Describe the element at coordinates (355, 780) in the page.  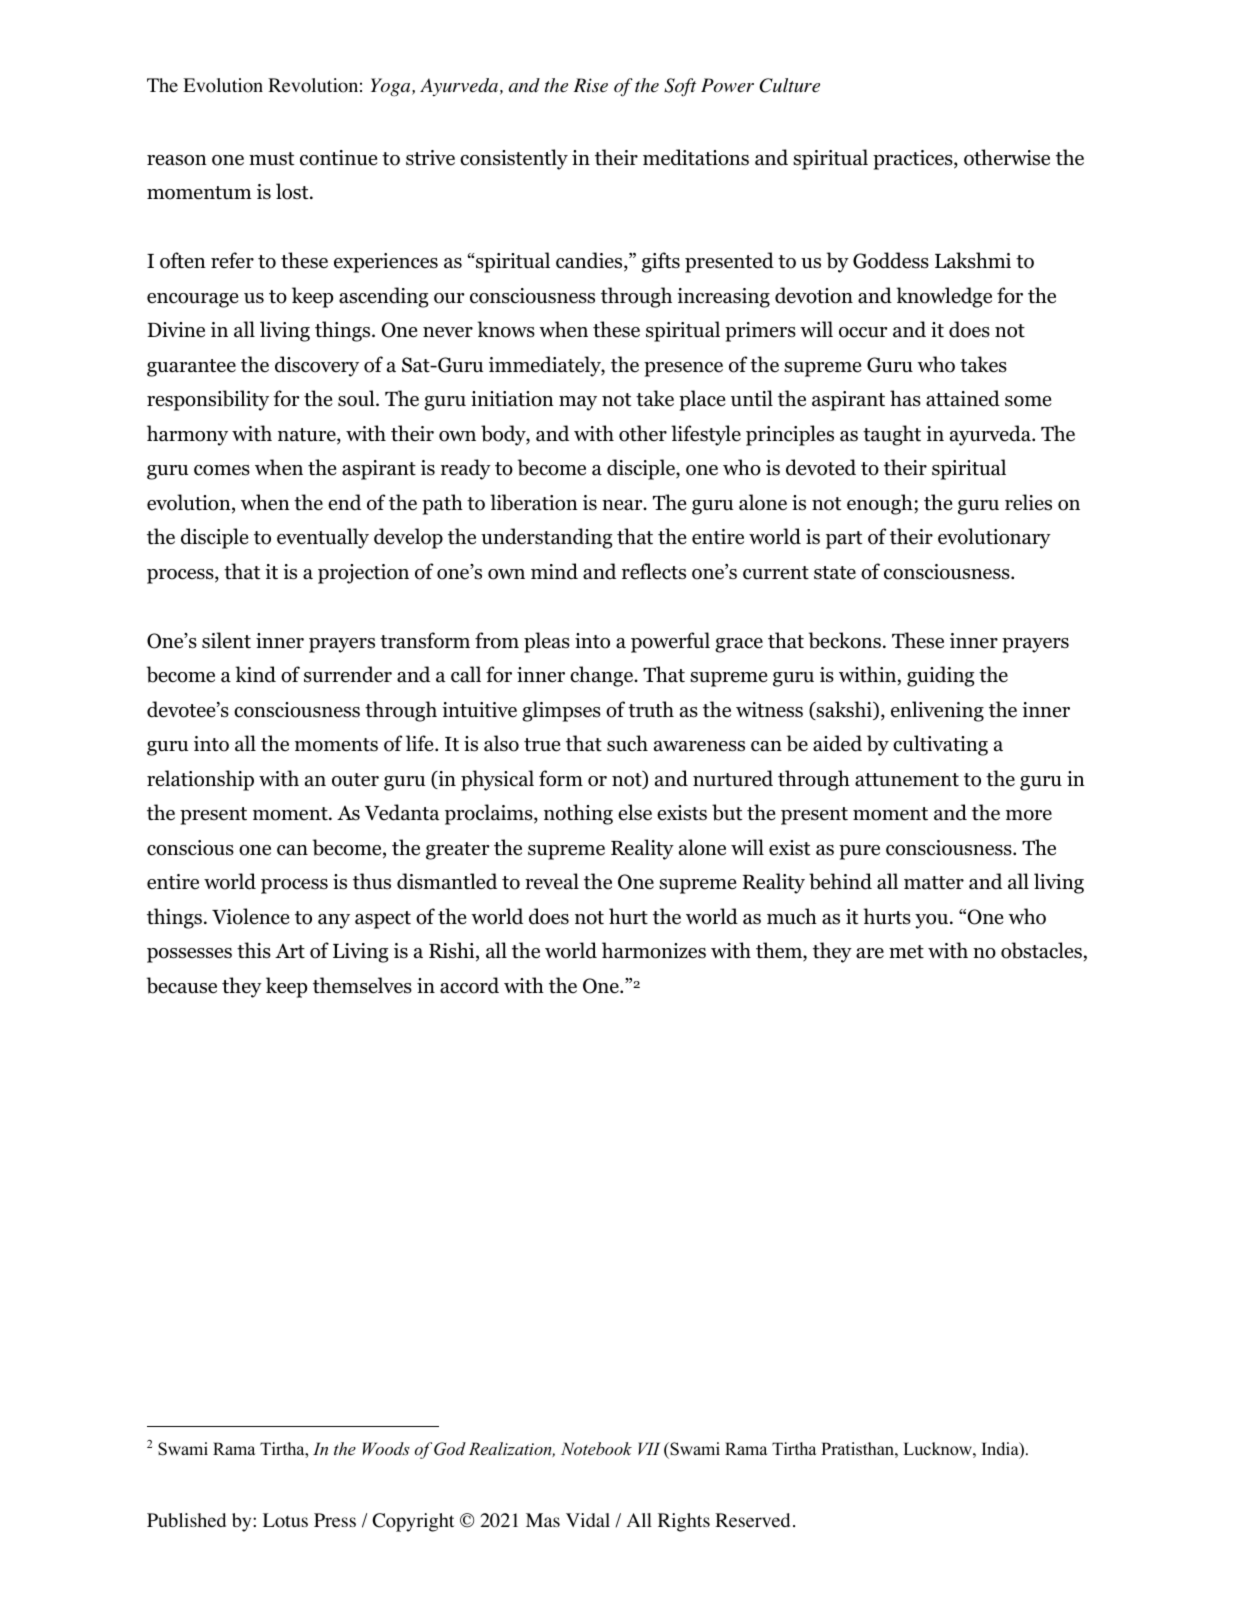
I see `outer` at that location.
